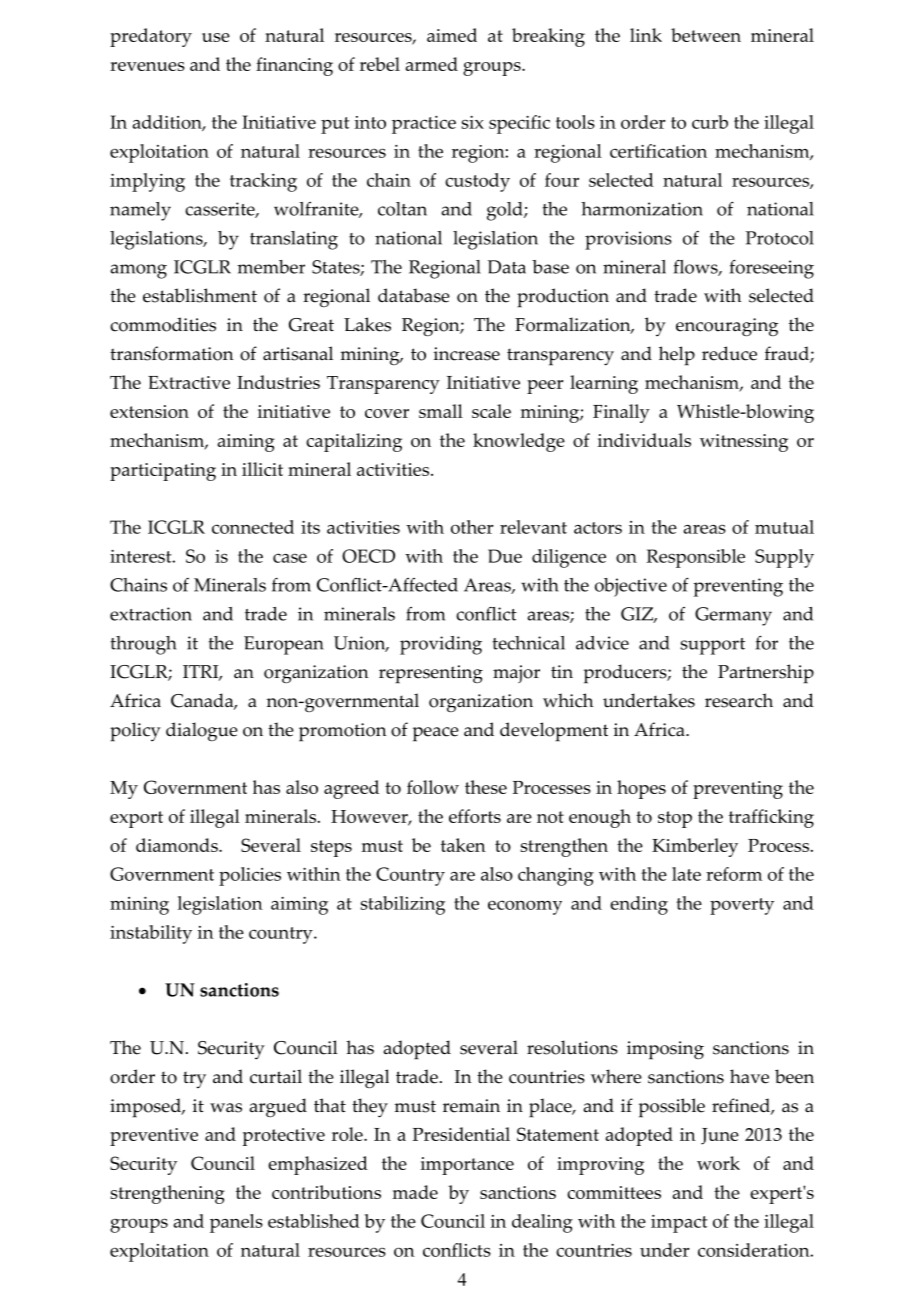 The width and height of the screenshot is (924, 1308). What do you see at coordinates (216, 37) in the screenshot?
I see `use` at bounding box center [216, 37].
